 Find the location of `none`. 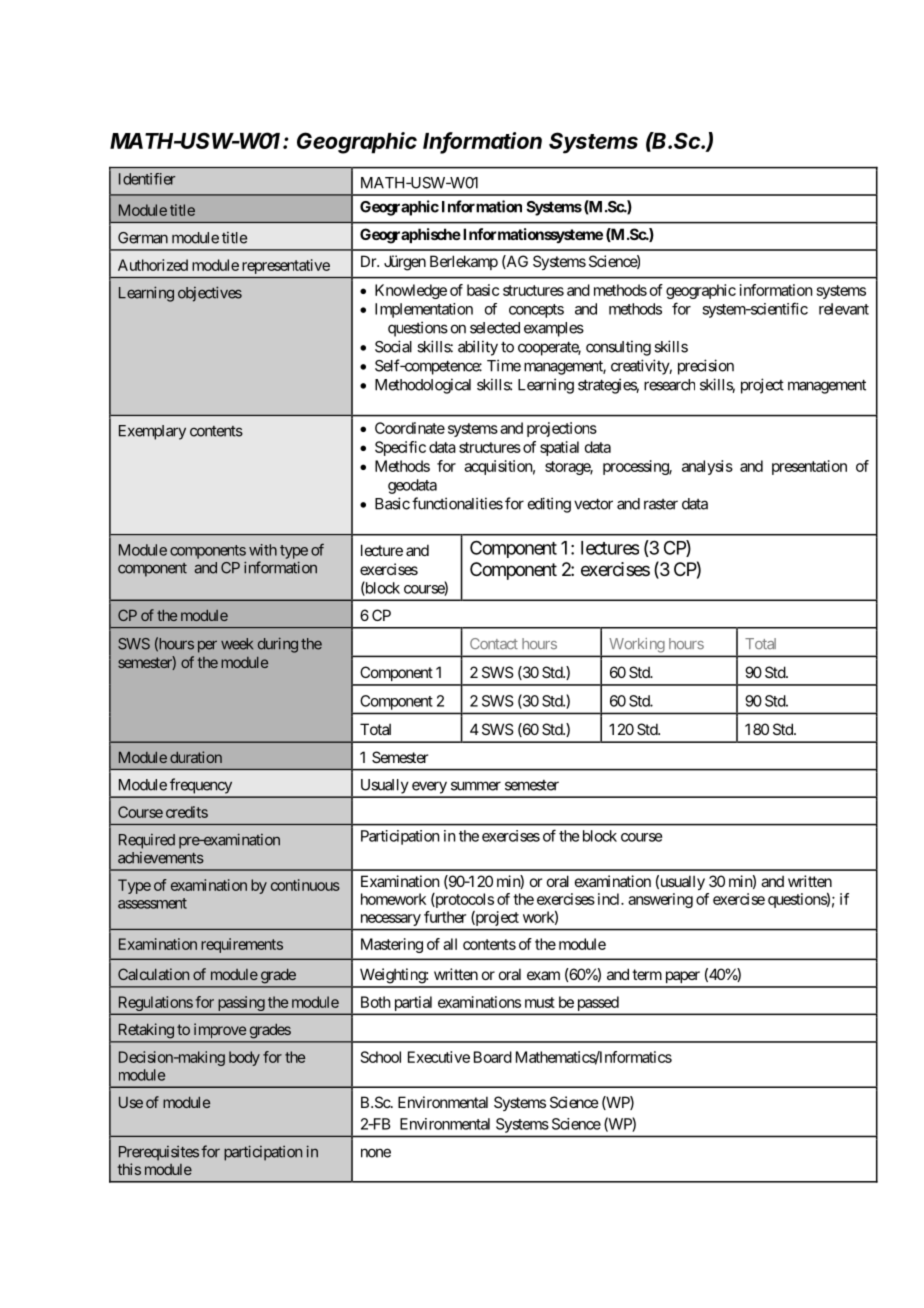

none is located at coordinates (376, 1153).
